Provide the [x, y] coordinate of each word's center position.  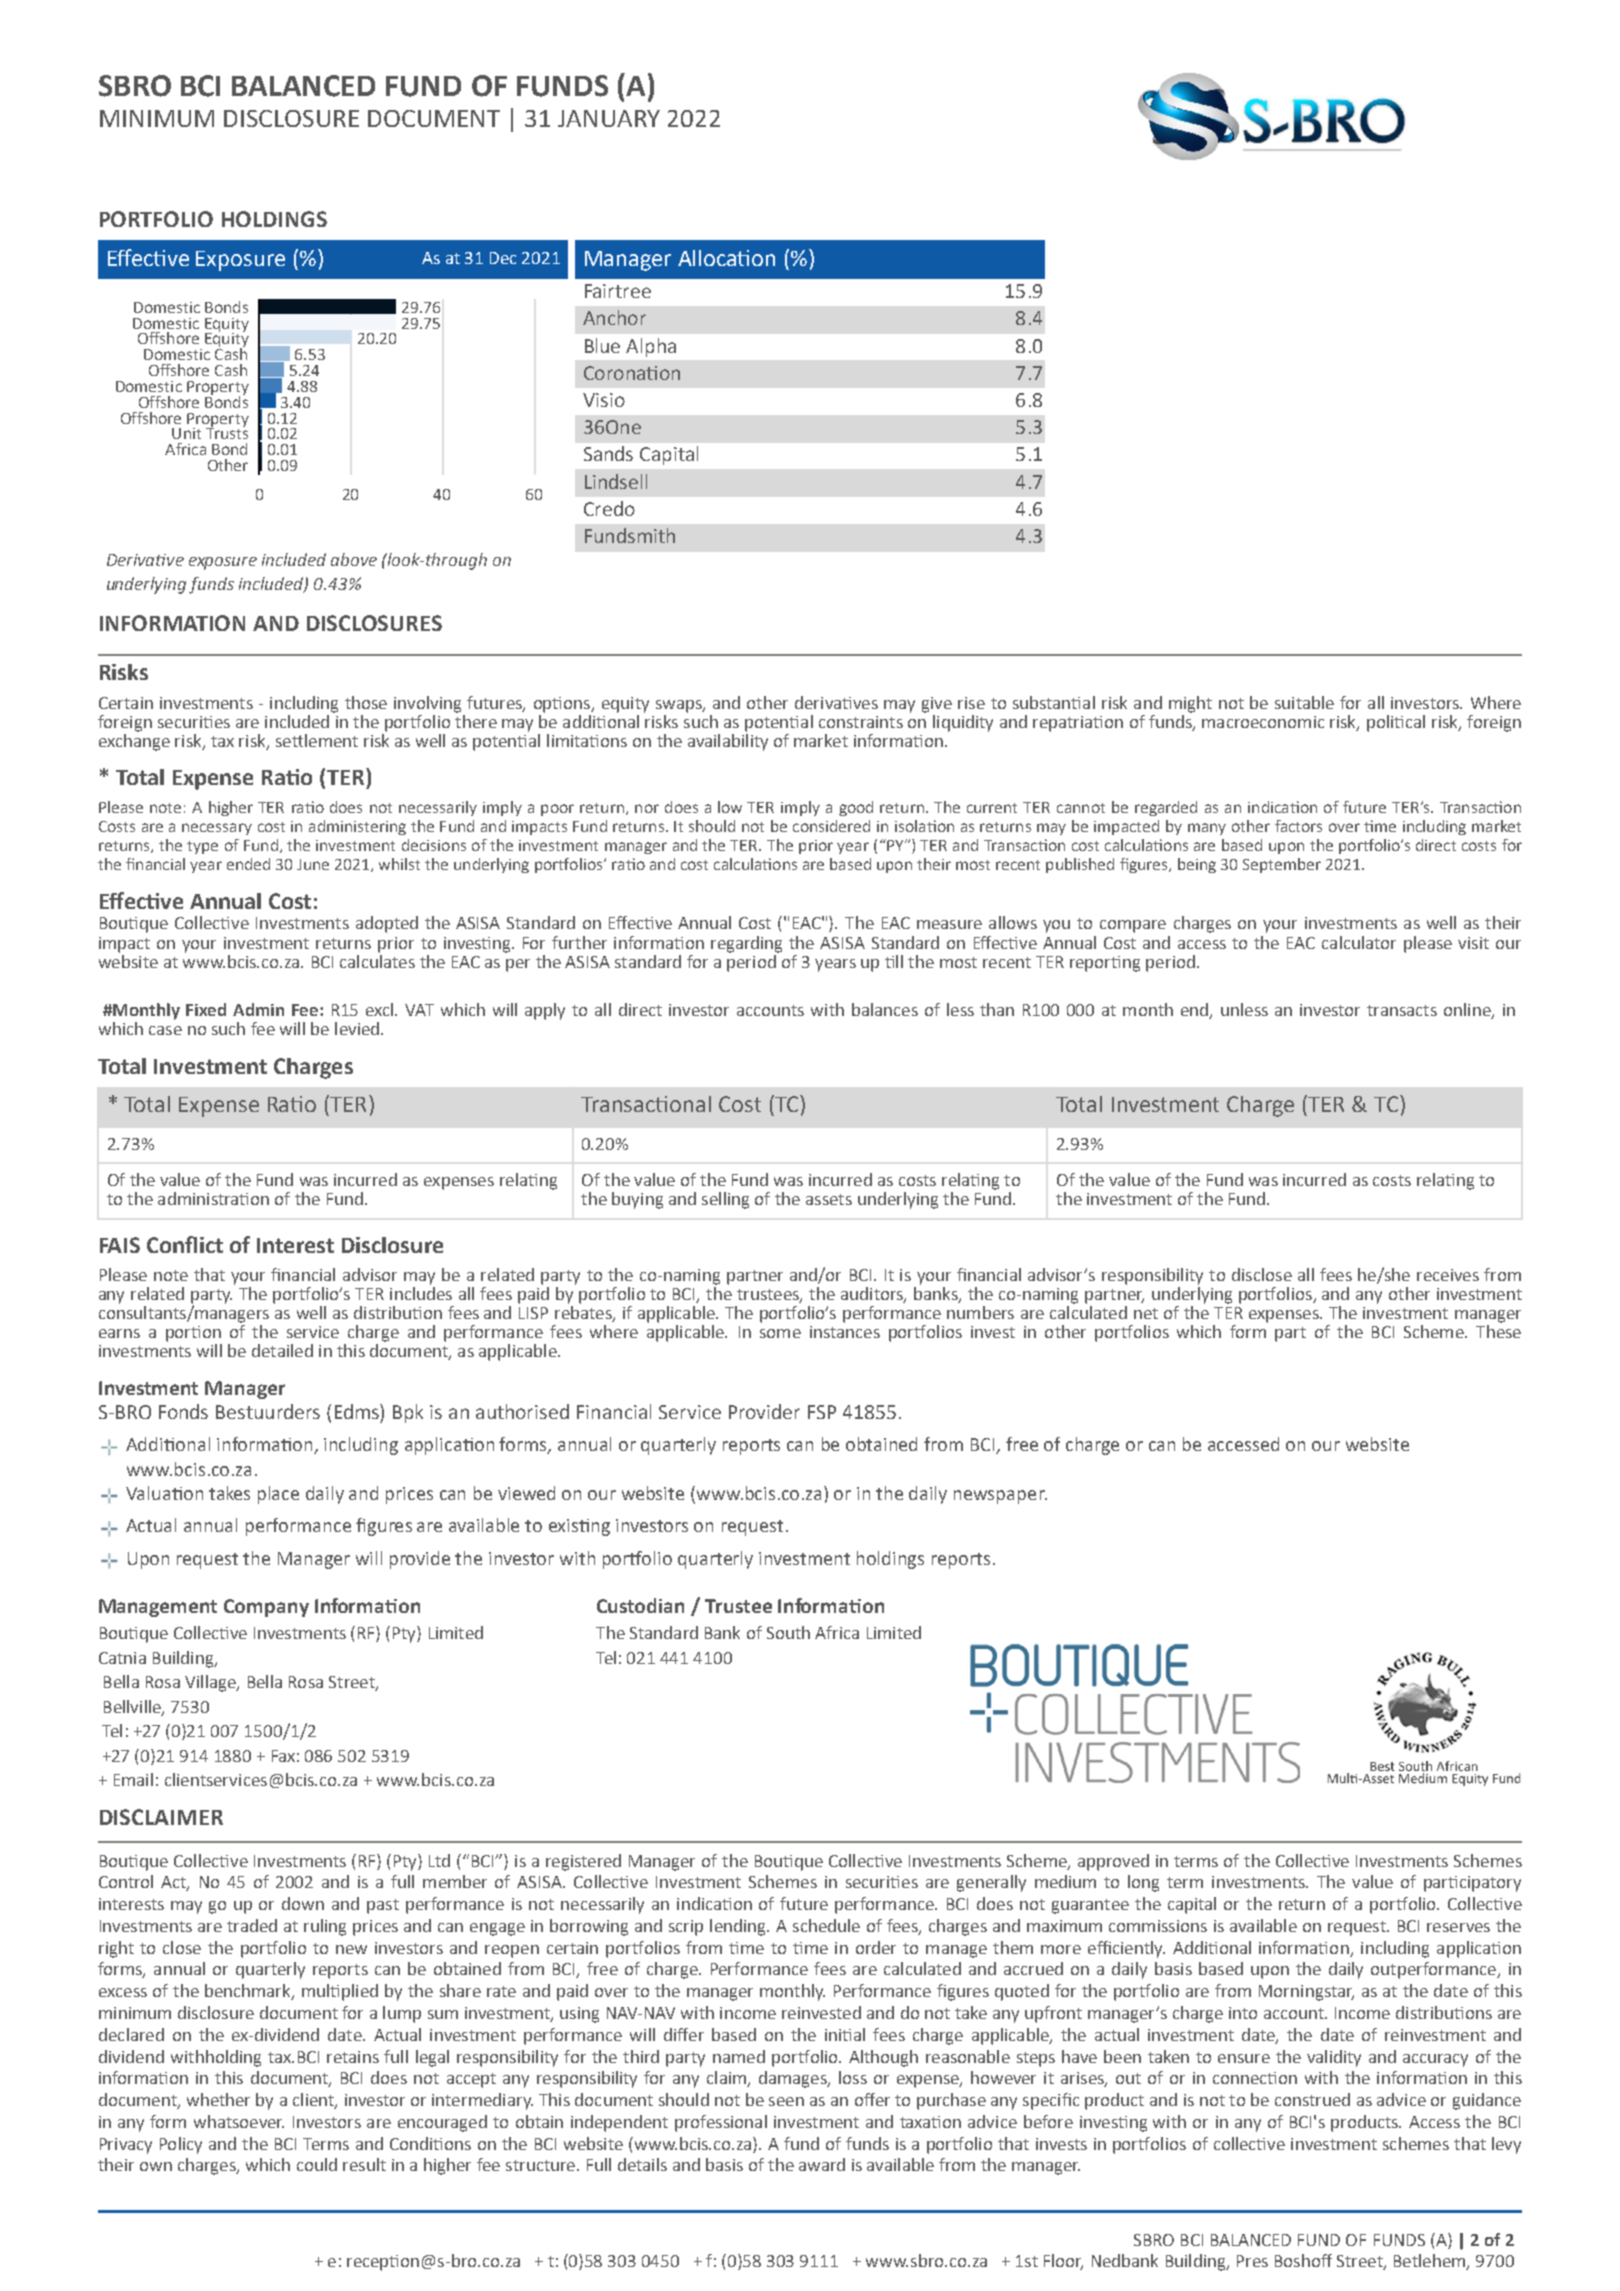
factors [1298, 826]
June [313, 864]
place [278, 1495]
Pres [1252, 2261]
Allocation [726, 258]
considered [831, 826]
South [788, 1632]
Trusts [227, 432]
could [317, 2164]
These [1498, 1330]
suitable [1304, 702]
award [822, 2164]
